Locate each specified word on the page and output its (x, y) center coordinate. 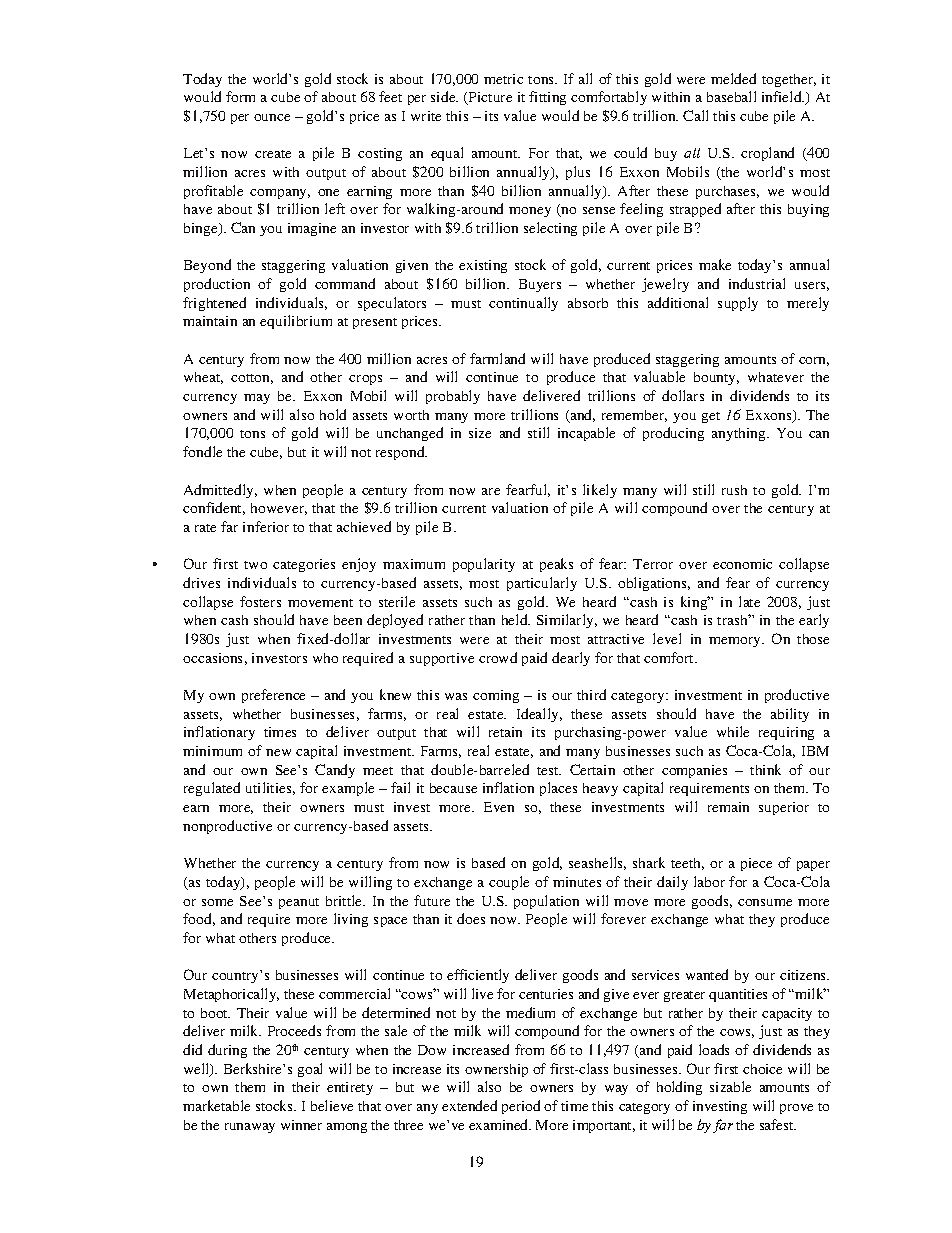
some (217, 902)
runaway (250, 1128)
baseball (731, 96)
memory (736, 642)
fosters (260, 601)
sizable (730, 1086)
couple (509, 883)
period (521, 1107)
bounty (716, 378)
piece (756, 864)
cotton (252, 379)
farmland (497, 358)
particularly (542, 584)
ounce (272, 117)
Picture (489, 98)
